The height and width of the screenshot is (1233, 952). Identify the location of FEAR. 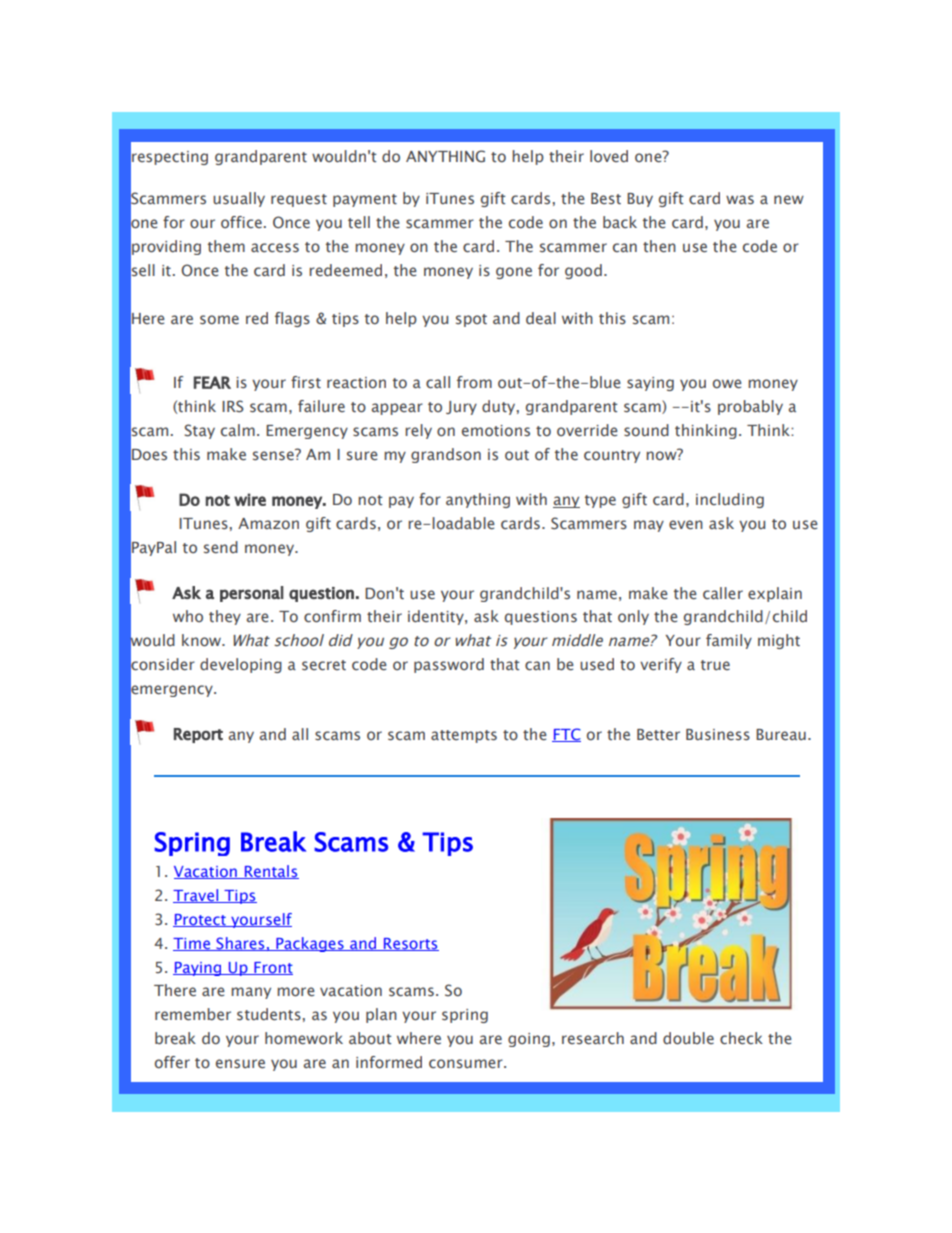
(212, 382).
